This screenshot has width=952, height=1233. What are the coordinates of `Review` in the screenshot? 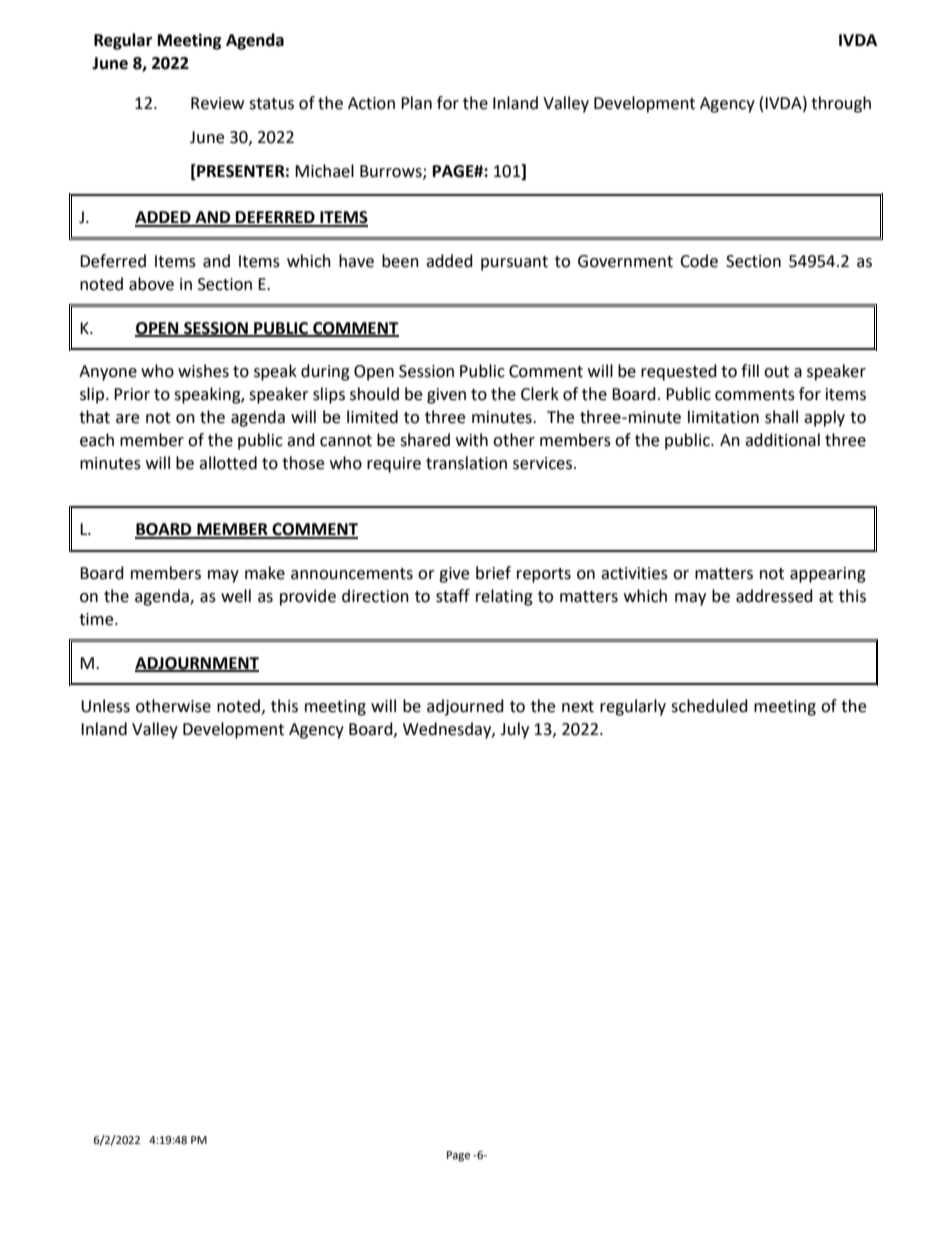 It's located at (217, 103).
